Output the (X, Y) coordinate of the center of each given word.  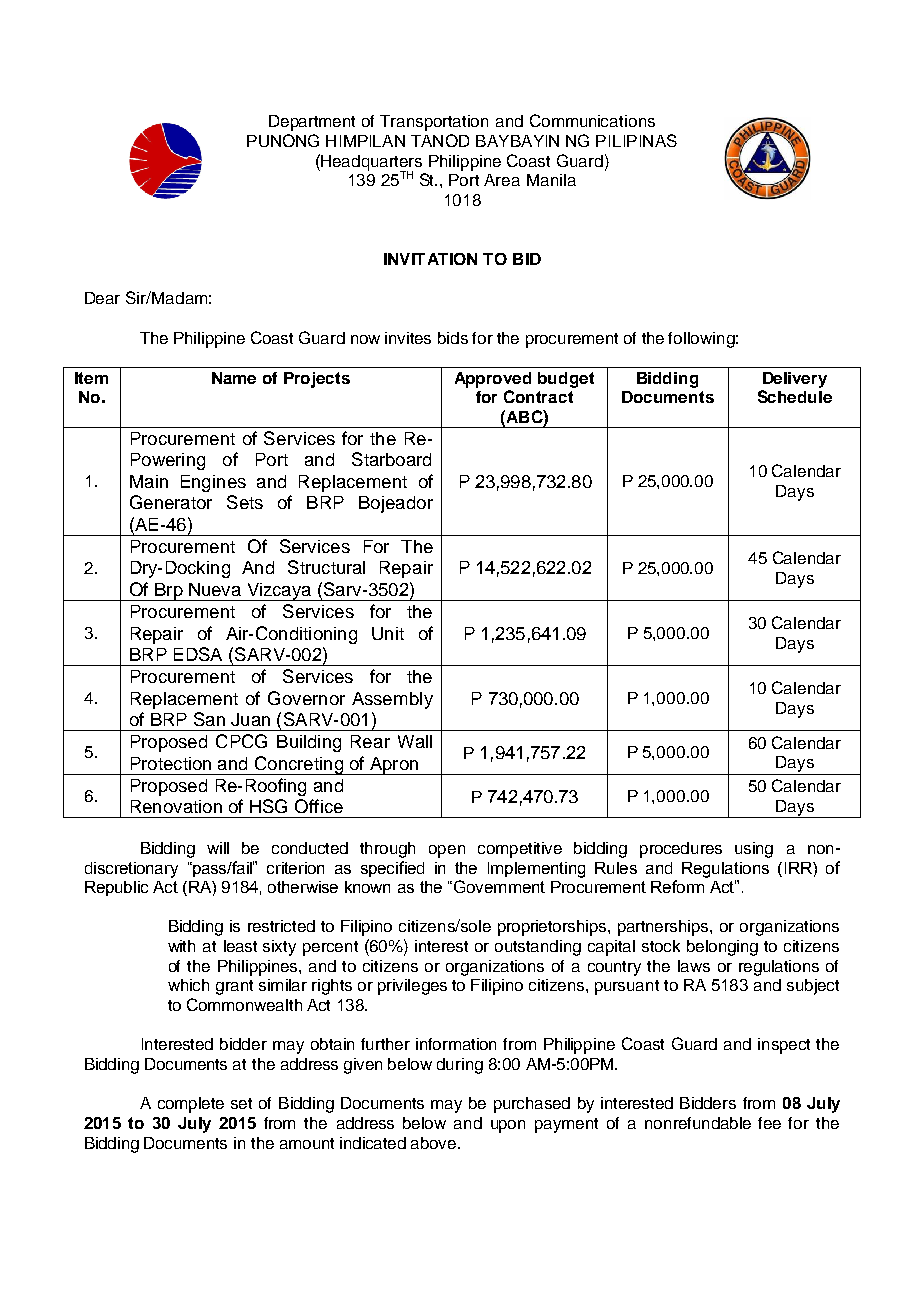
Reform (677, 886)
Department (312, 123)
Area (502, 180)
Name (234, 378)
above (435, 1143)
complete (191, 1105)
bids (453, 338)
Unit (388, 633)
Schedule (795, 396)
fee (769, 1123)
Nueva (215, 589)
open (447, 851)
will (218, 848)
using (754, 850)
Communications (592, 120)
